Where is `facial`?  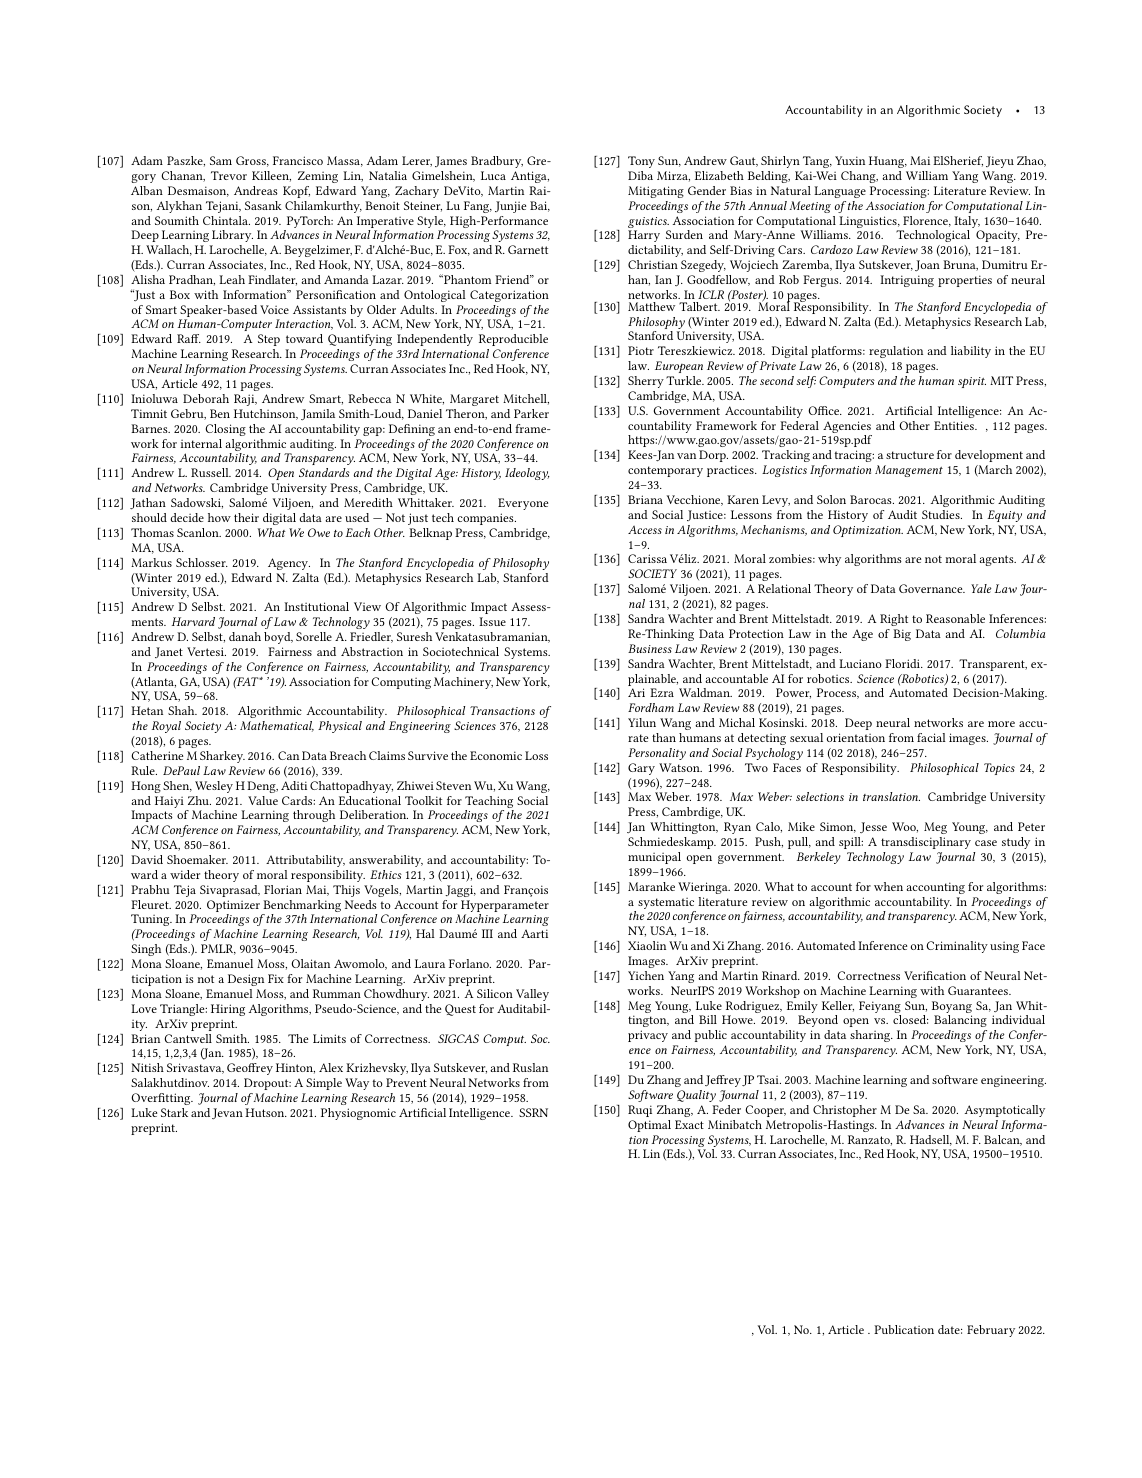 facial is located at coordinates (931, 737).
